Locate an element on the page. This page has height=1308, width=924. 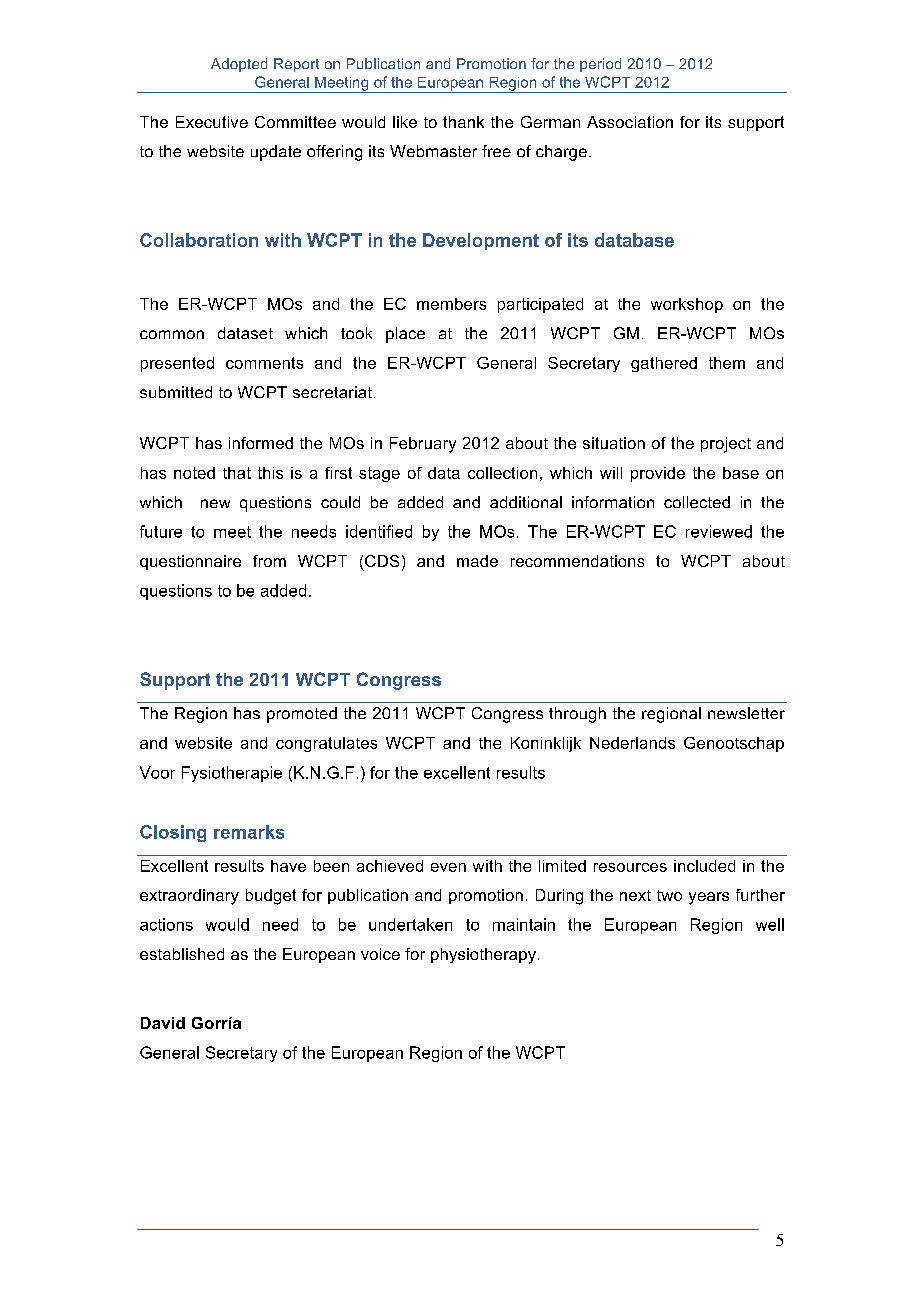
from is located at coordinates (269, 561).
